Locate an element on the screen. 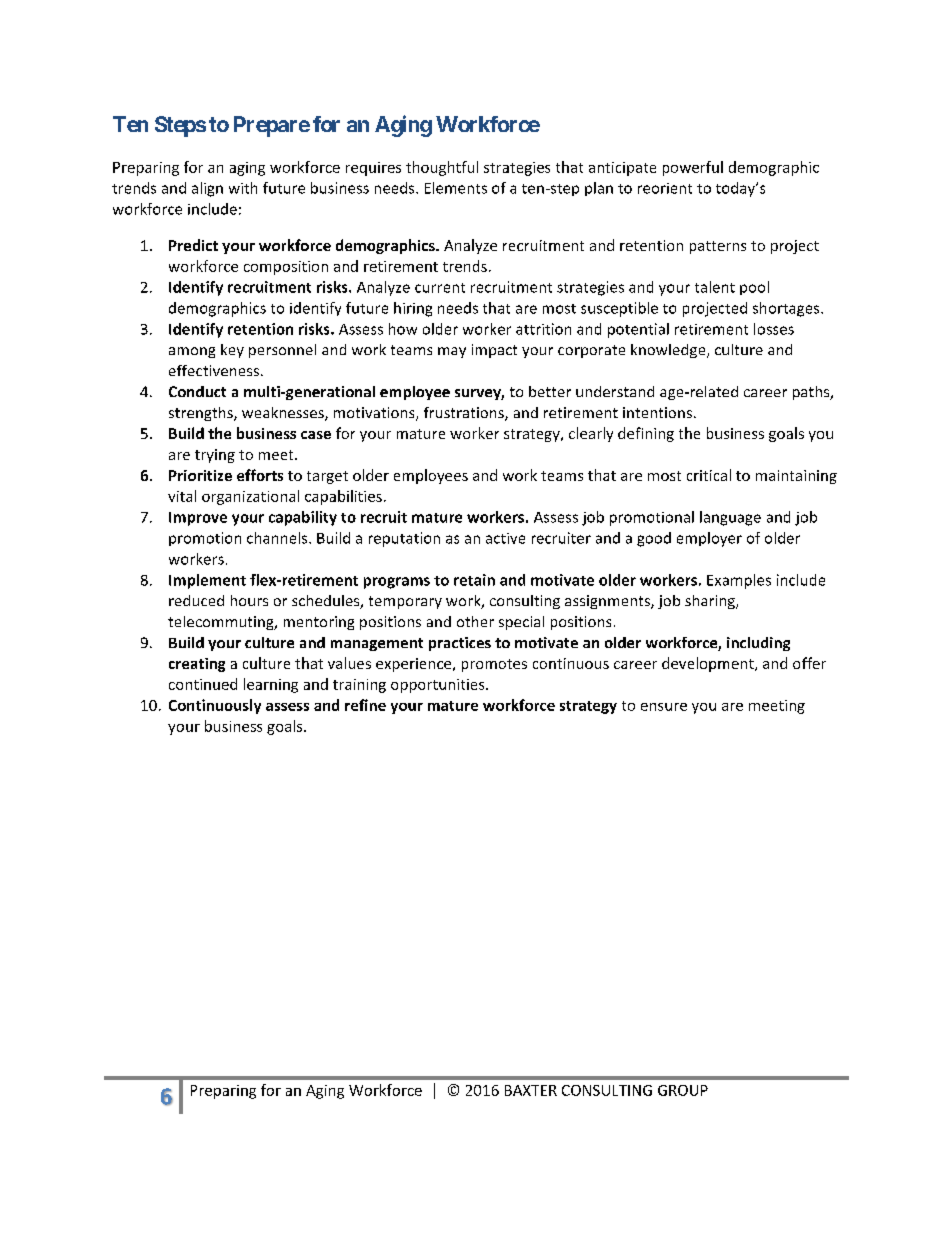 Image resolution: width=952 pixels, height=1233 pixels. including is located at coordinates (758, 644).
